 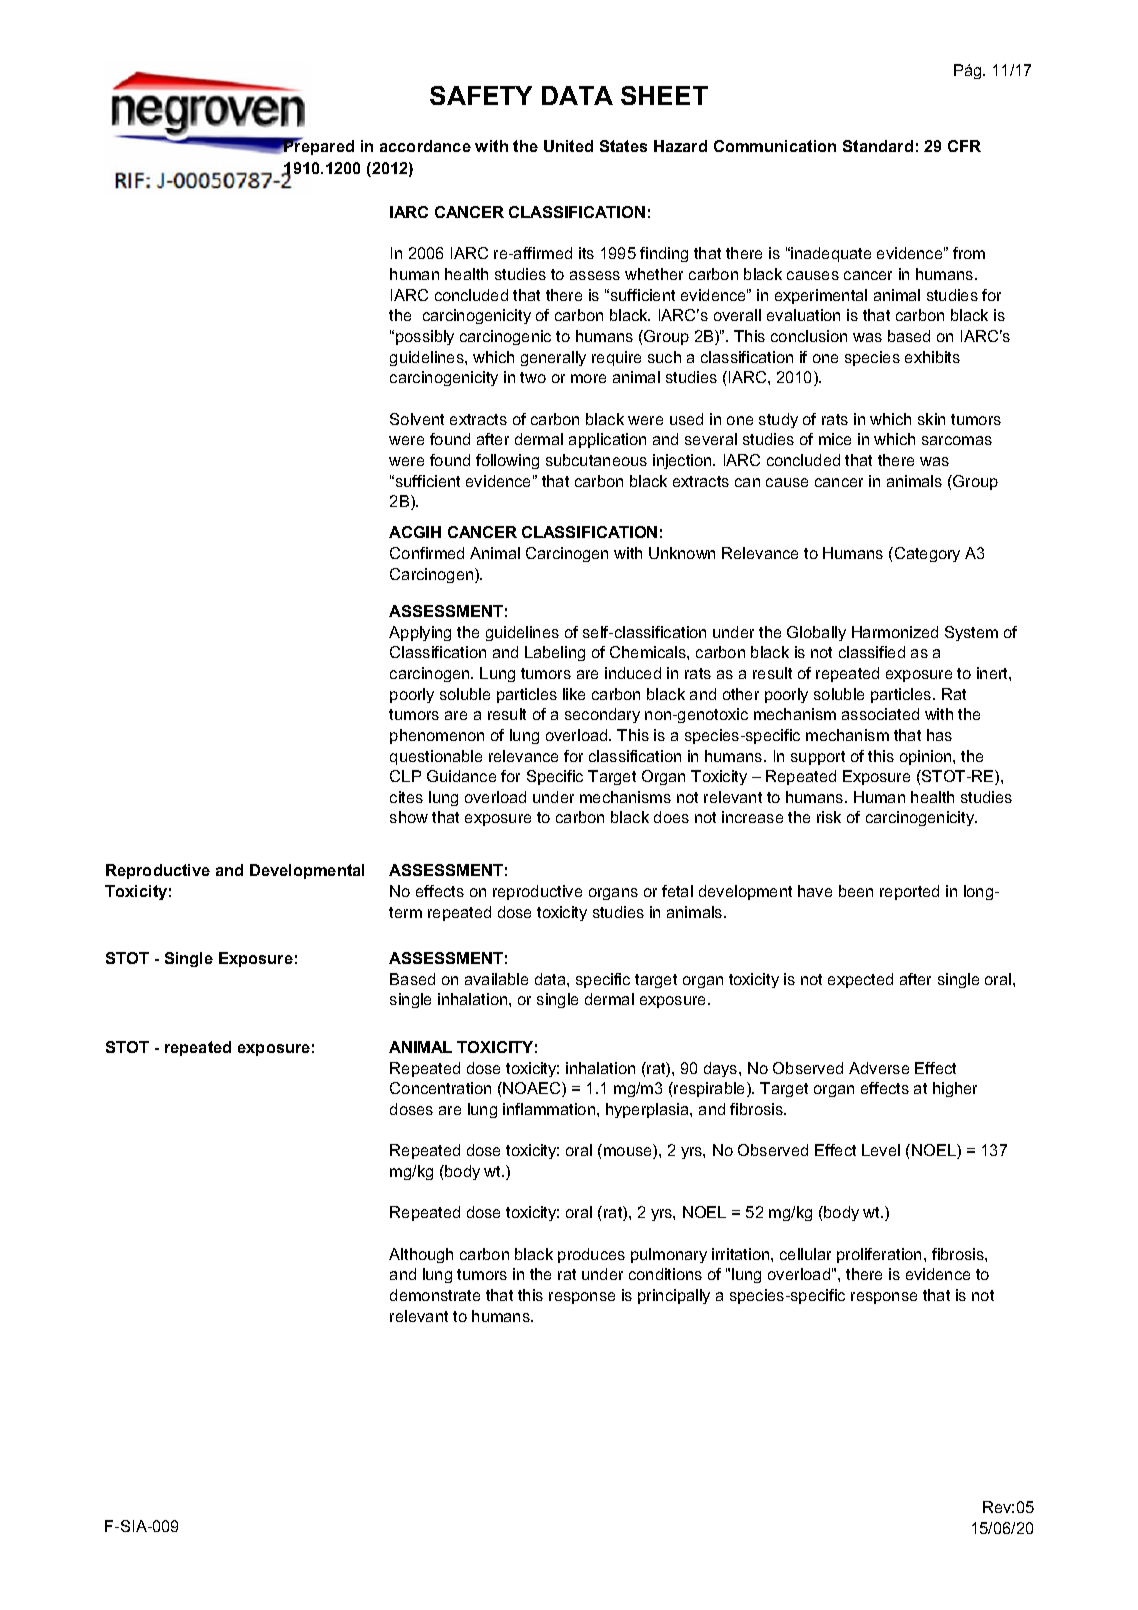 I want to click on Standard, so click(x=878, y=146).
